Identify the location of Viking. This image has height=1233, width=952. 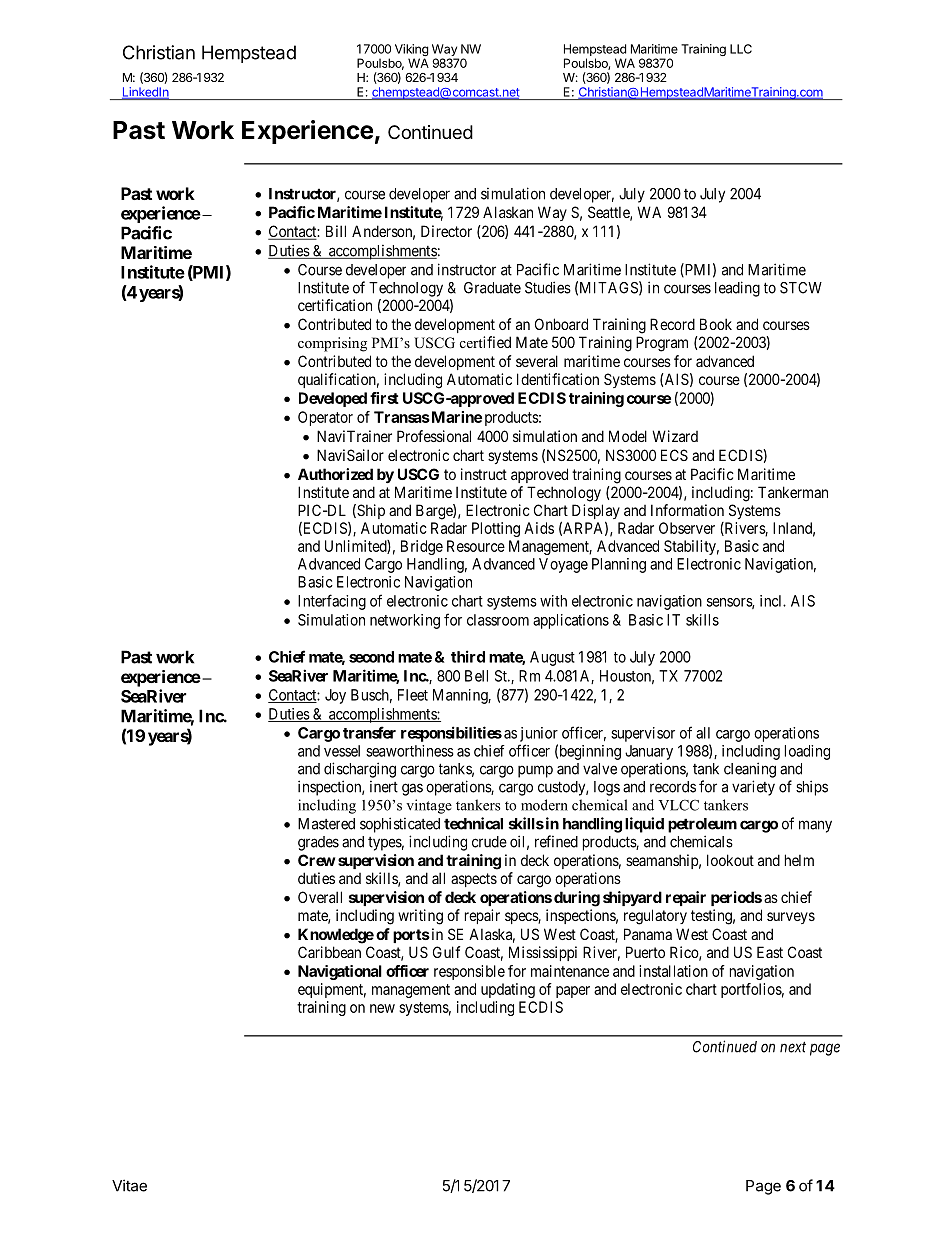
(412, 51).
